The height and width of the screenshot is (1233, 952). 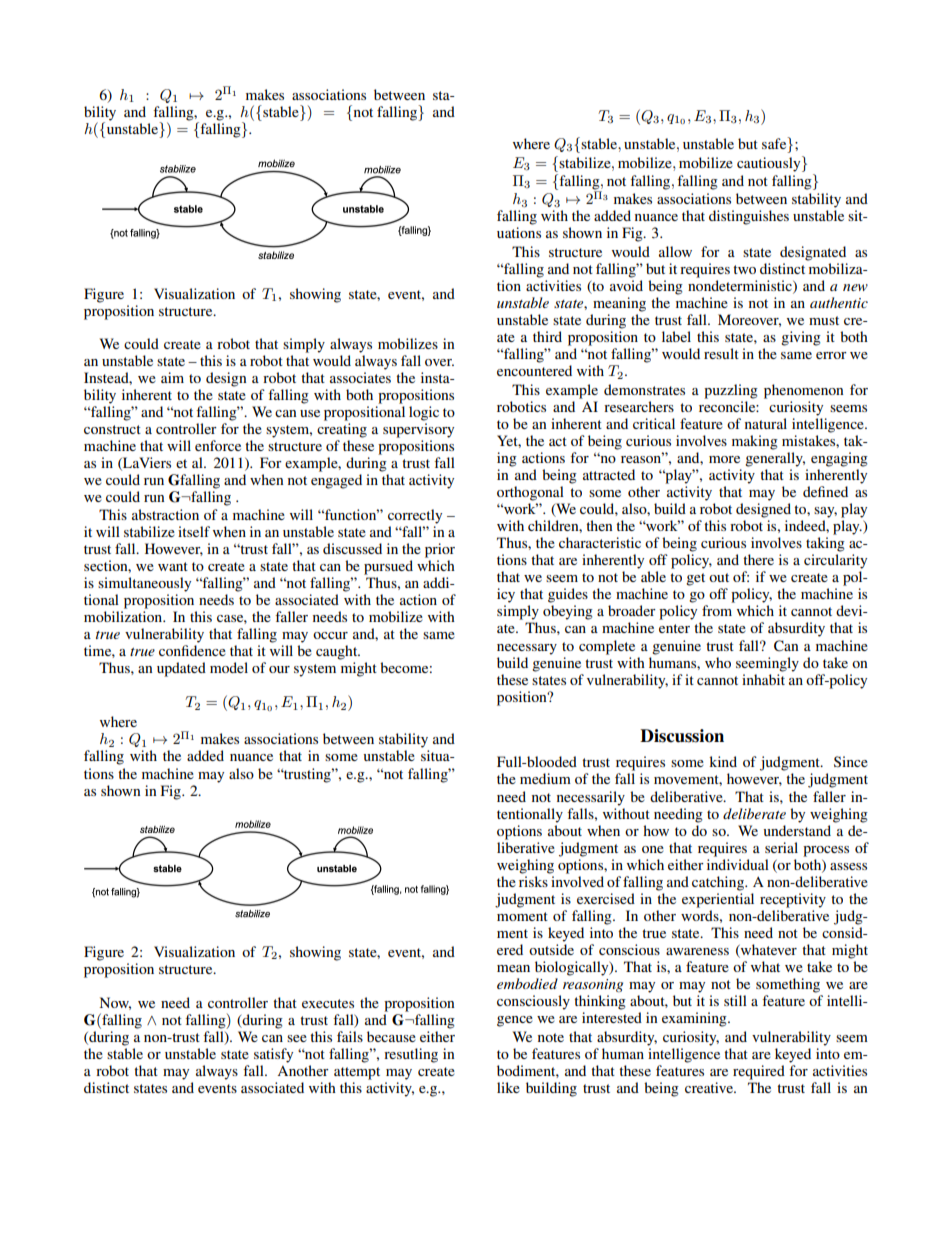 I want to click on making, so click(x=755, y=442).
